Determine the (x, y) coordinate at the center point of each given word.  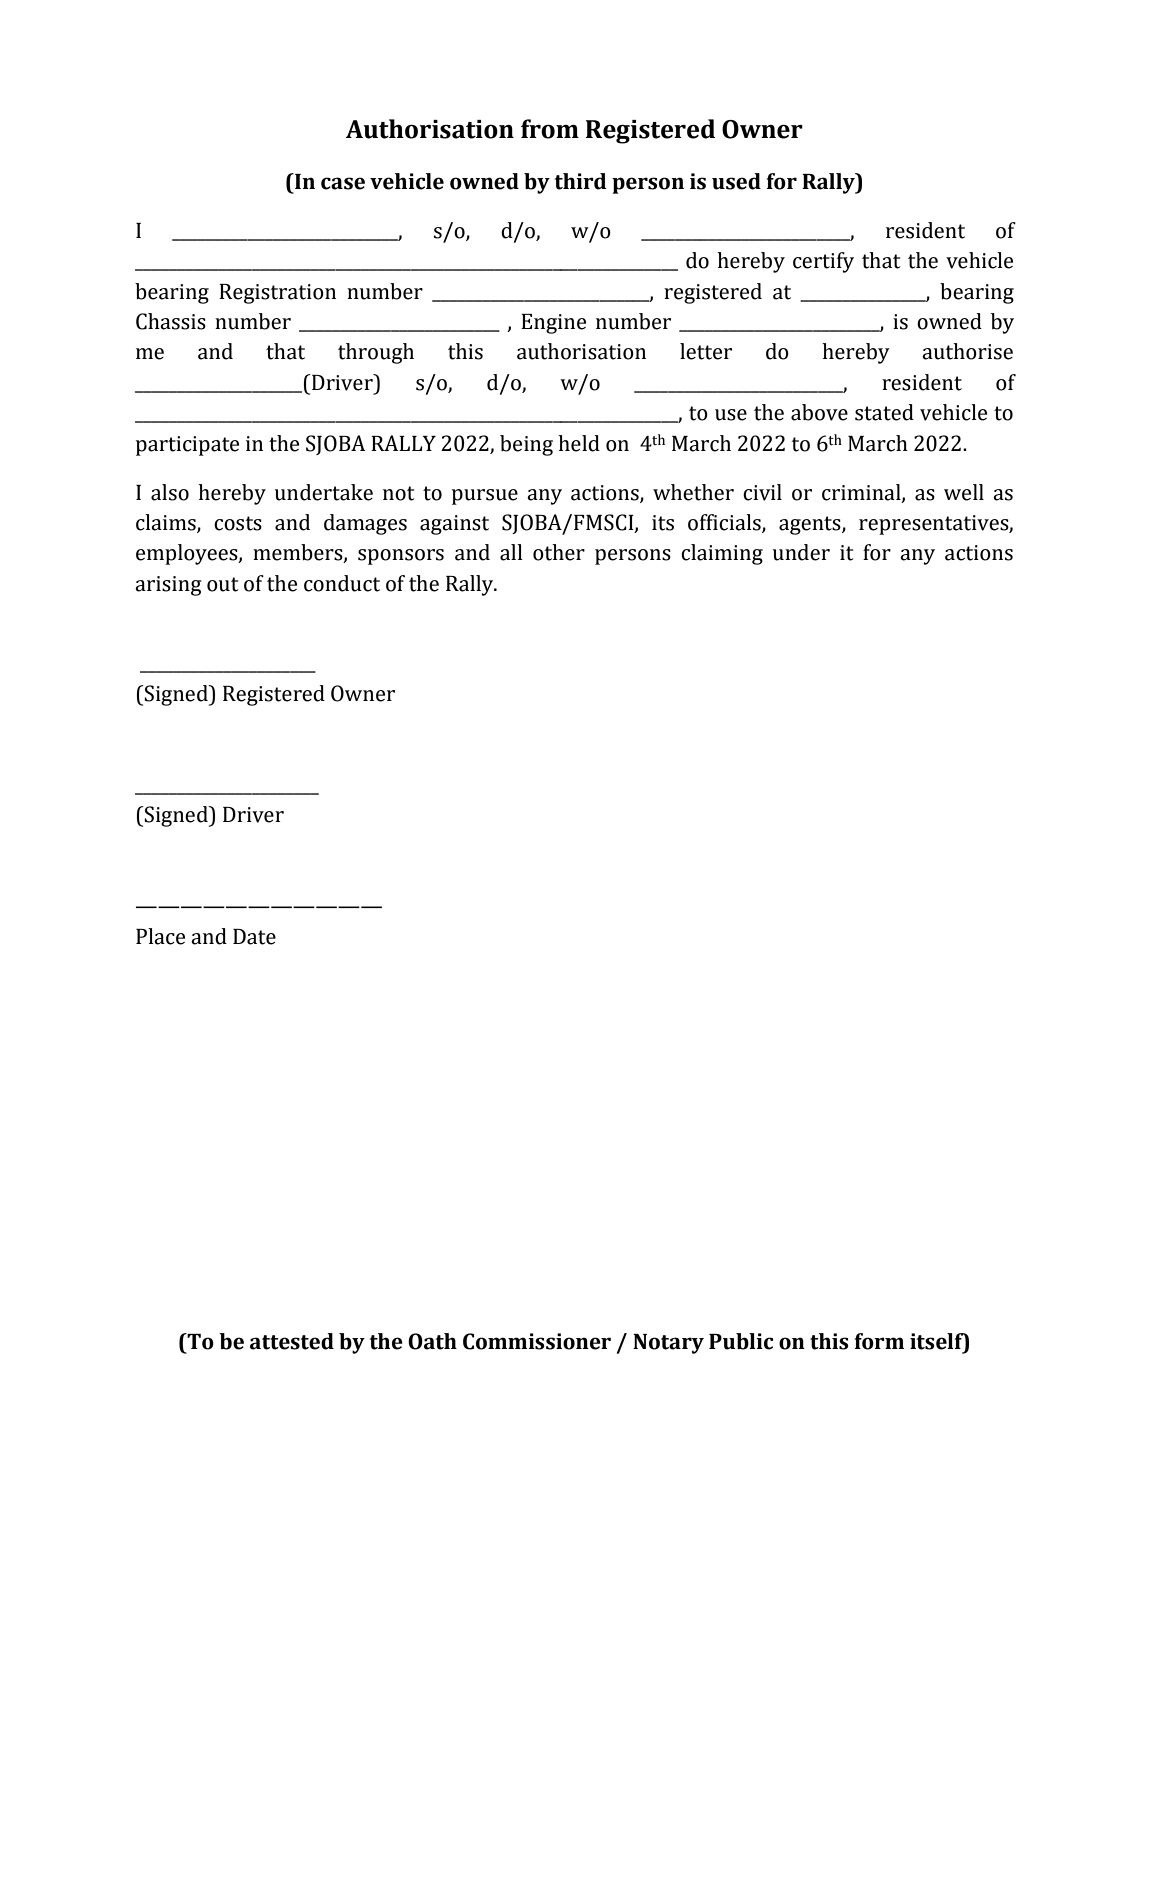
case (343, 183)
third (580, 181)
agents (811, 525)
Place (160, 936)
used (736, 181)
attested (292, 1341)
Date (254, 937)
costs (238, 523)
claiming (722, 554)
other (559, 552)
